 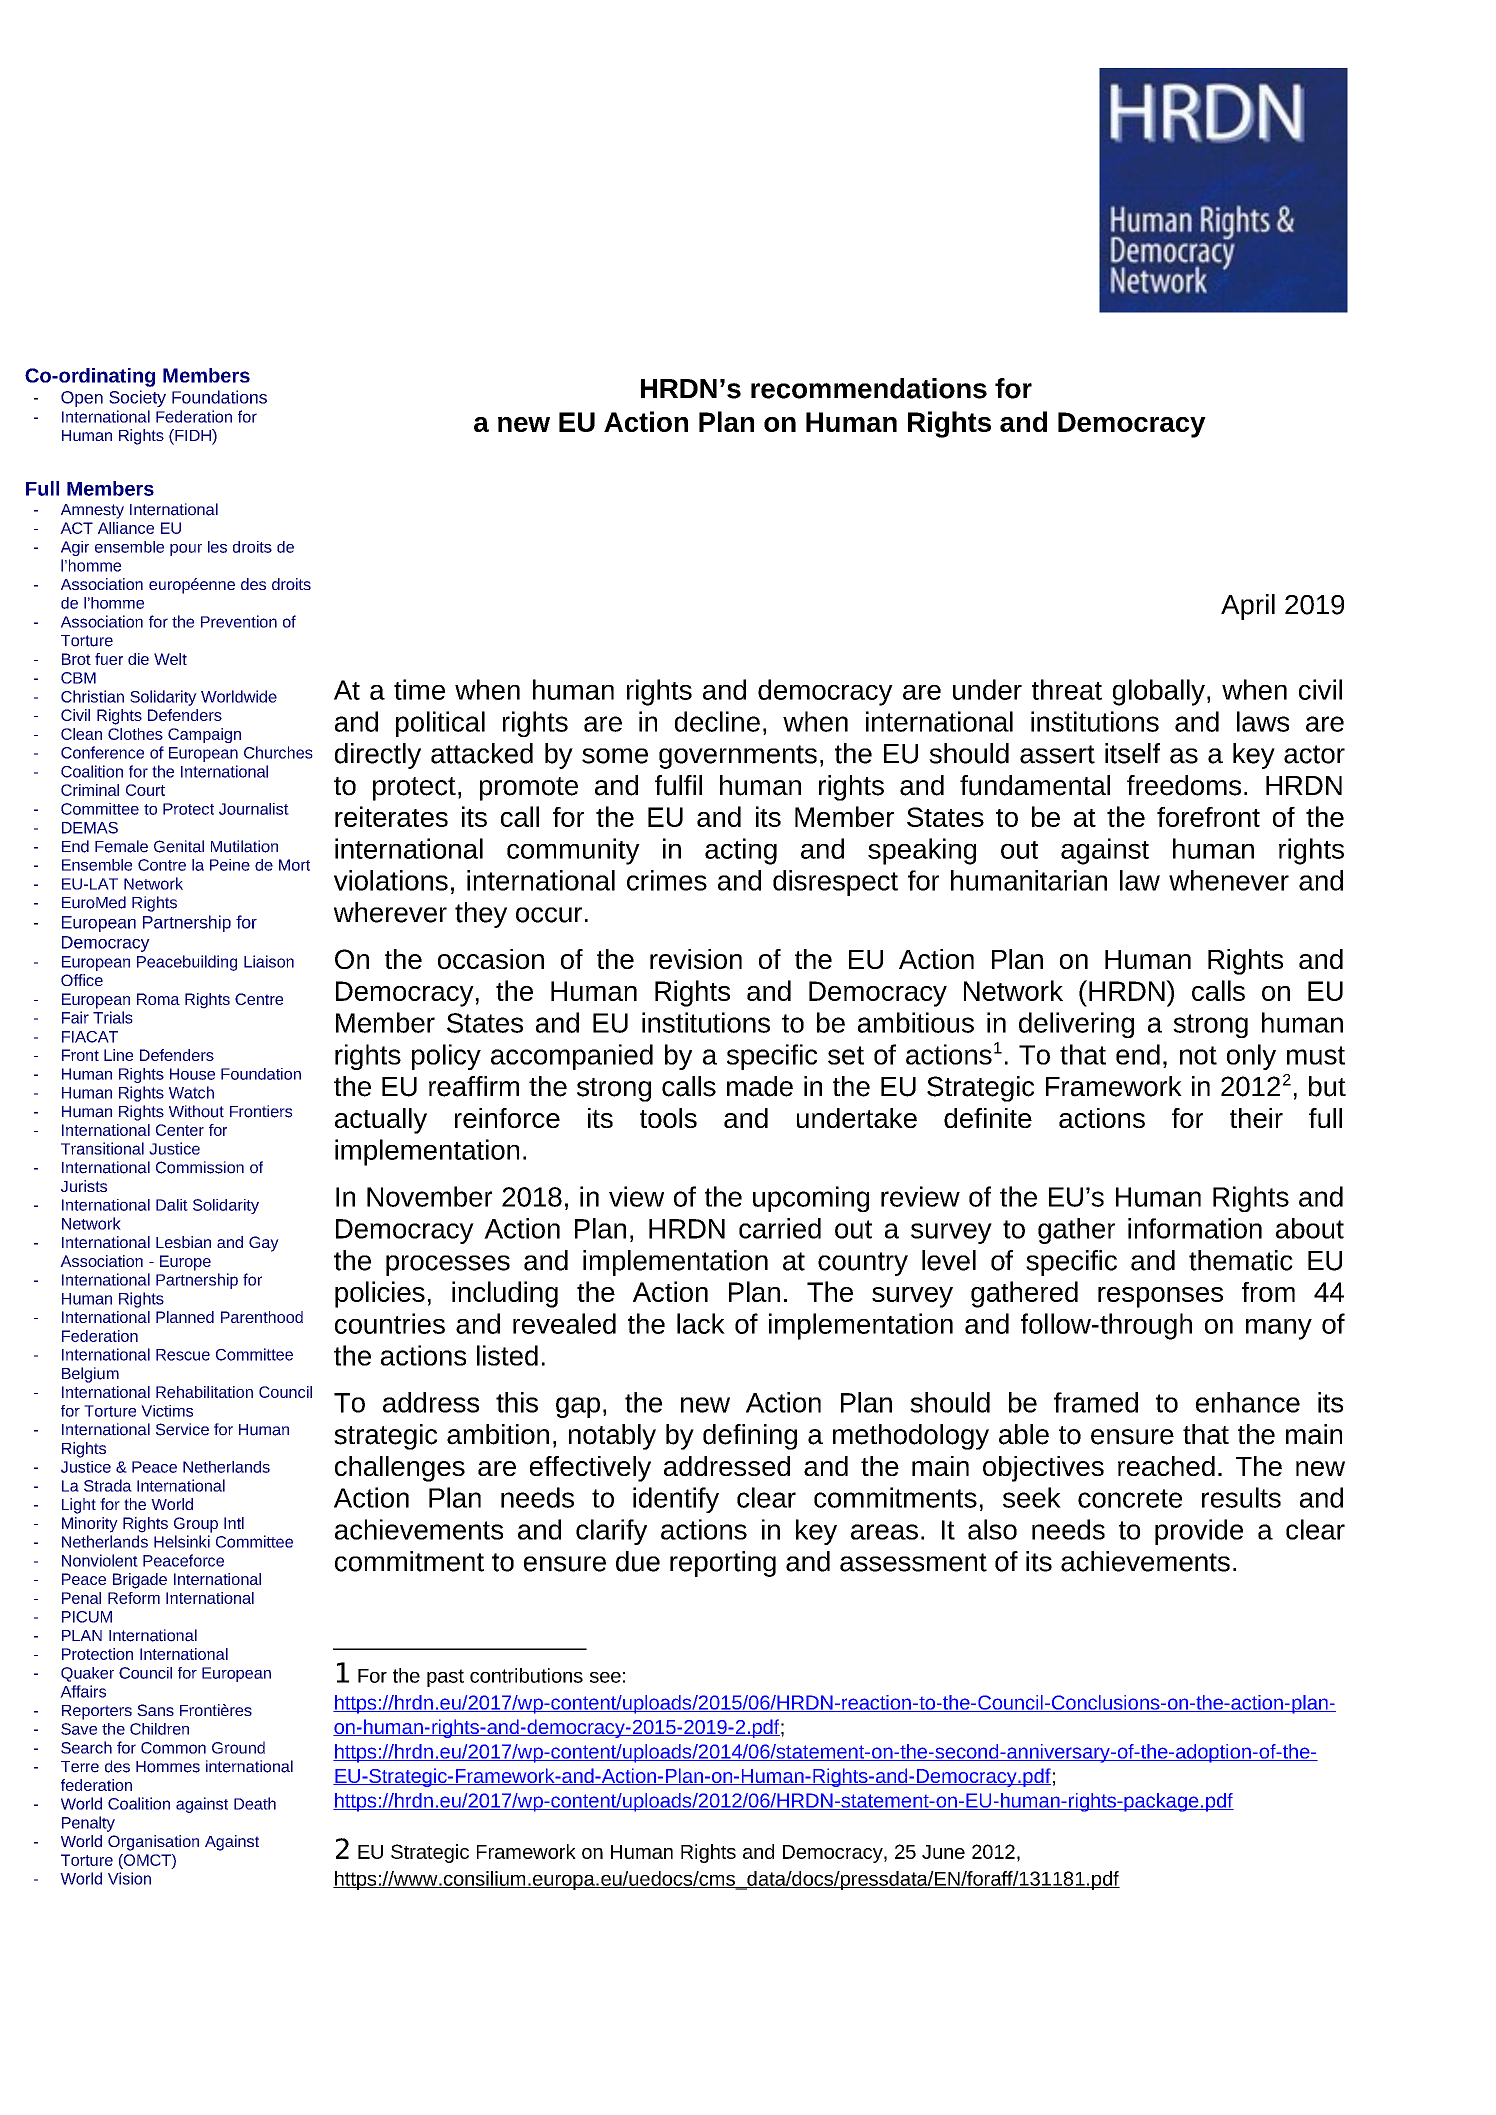 What do you see at coordinates (196, 1111) in the screenshot?
I see `Without` at bounding box center [196, 1111].
